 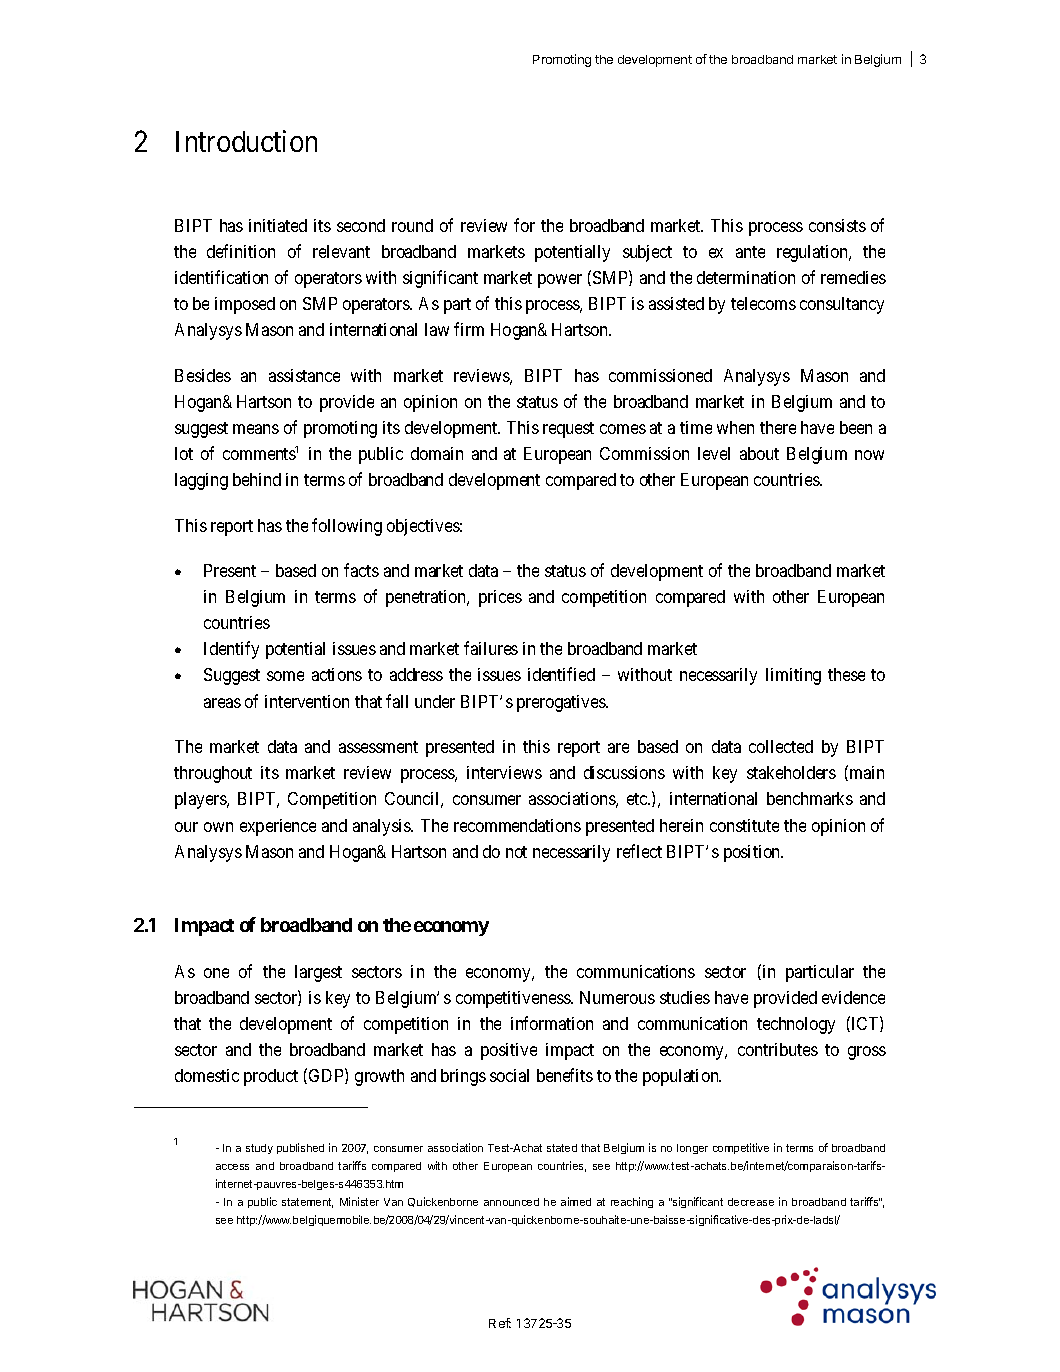 I want to click on consists, so click(x=837, y=225).
